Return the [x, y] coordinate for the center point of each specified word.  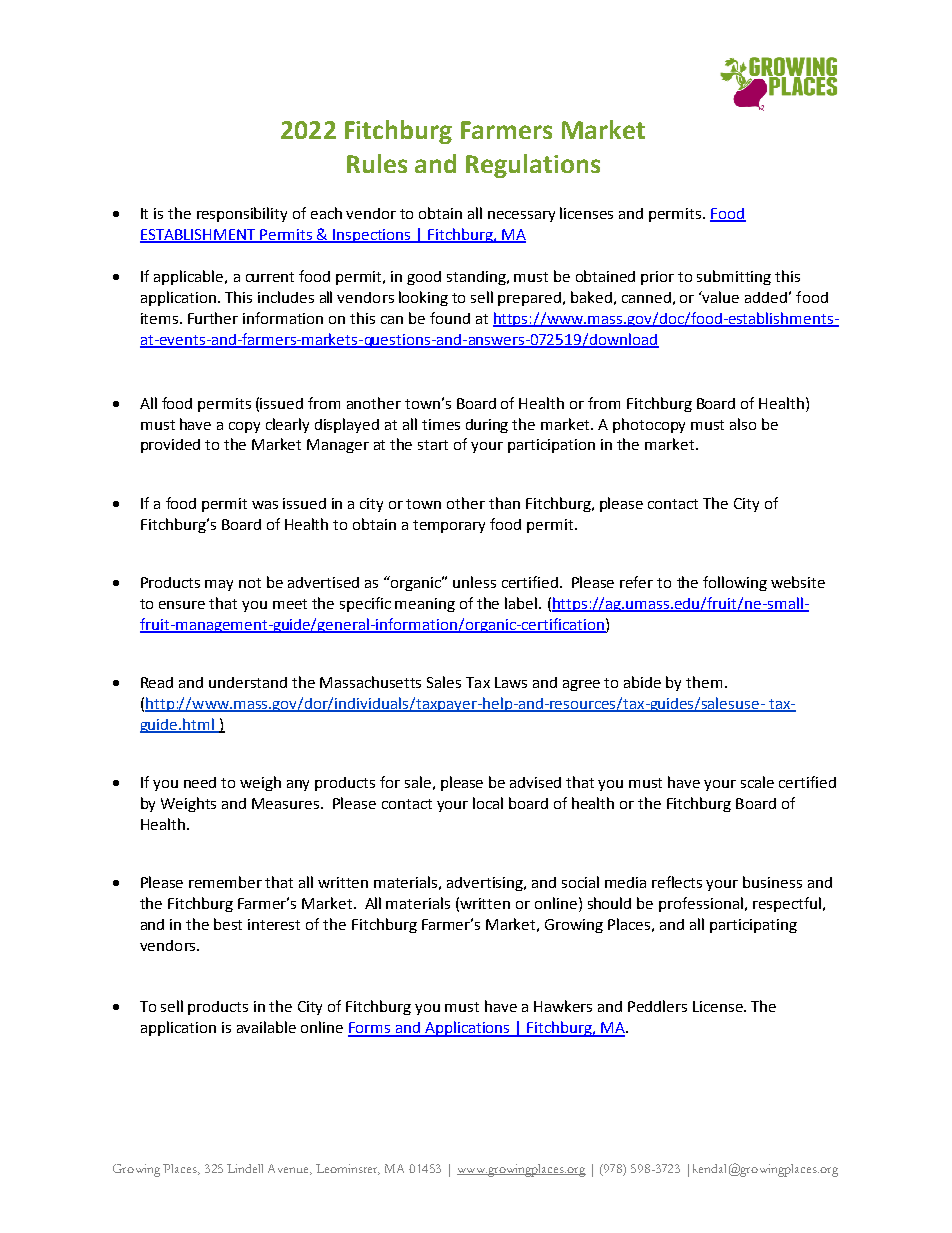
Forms [370, 1029]
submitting [734, 277]
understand [248, 682]
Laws [511, 682]
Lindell [245, 1168]
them [704, 682]
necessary [521, 216]
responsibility [242, 214]
